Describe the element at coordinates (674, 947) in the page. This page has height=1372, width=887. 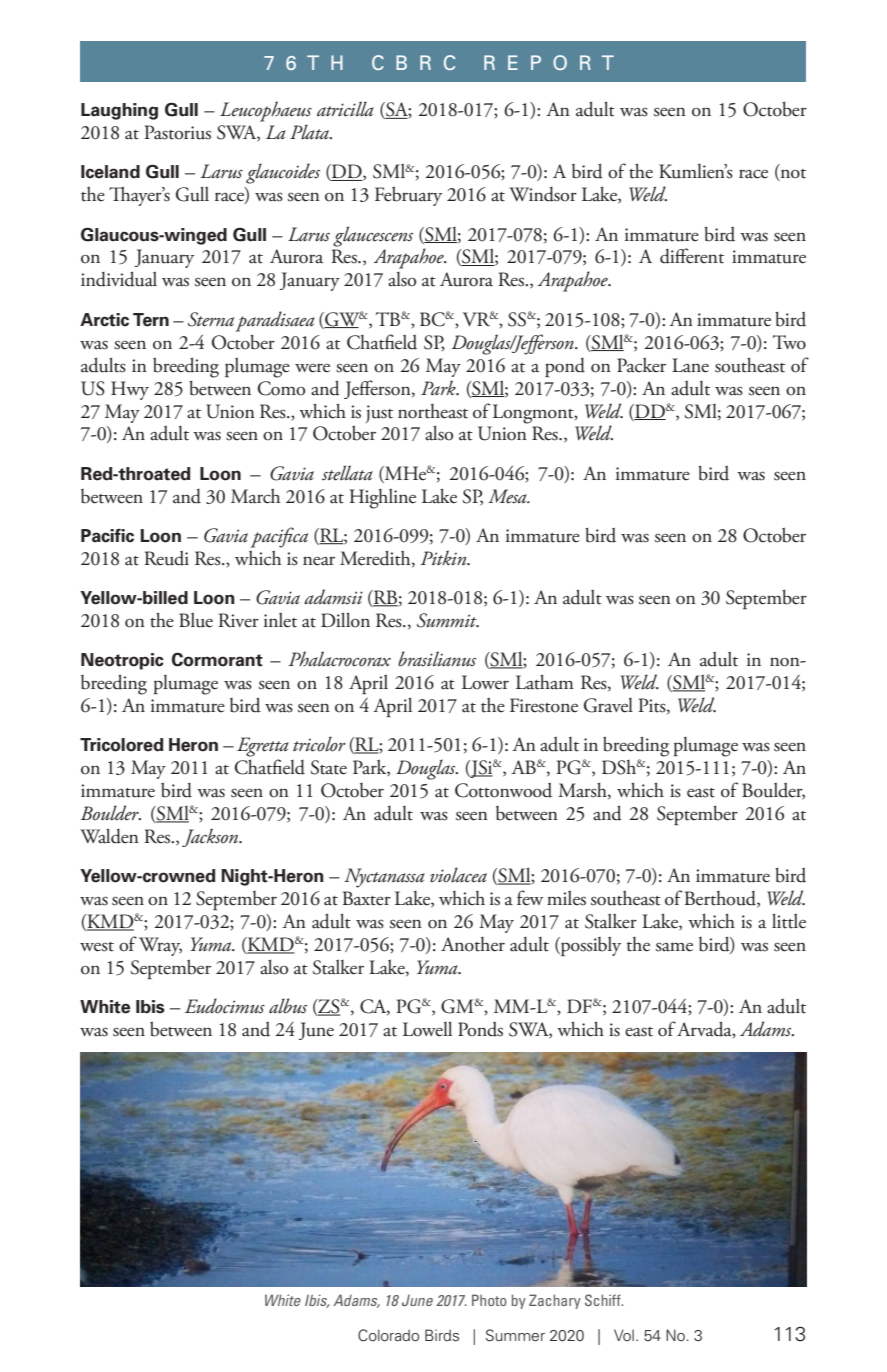
I see `same` at that location.
